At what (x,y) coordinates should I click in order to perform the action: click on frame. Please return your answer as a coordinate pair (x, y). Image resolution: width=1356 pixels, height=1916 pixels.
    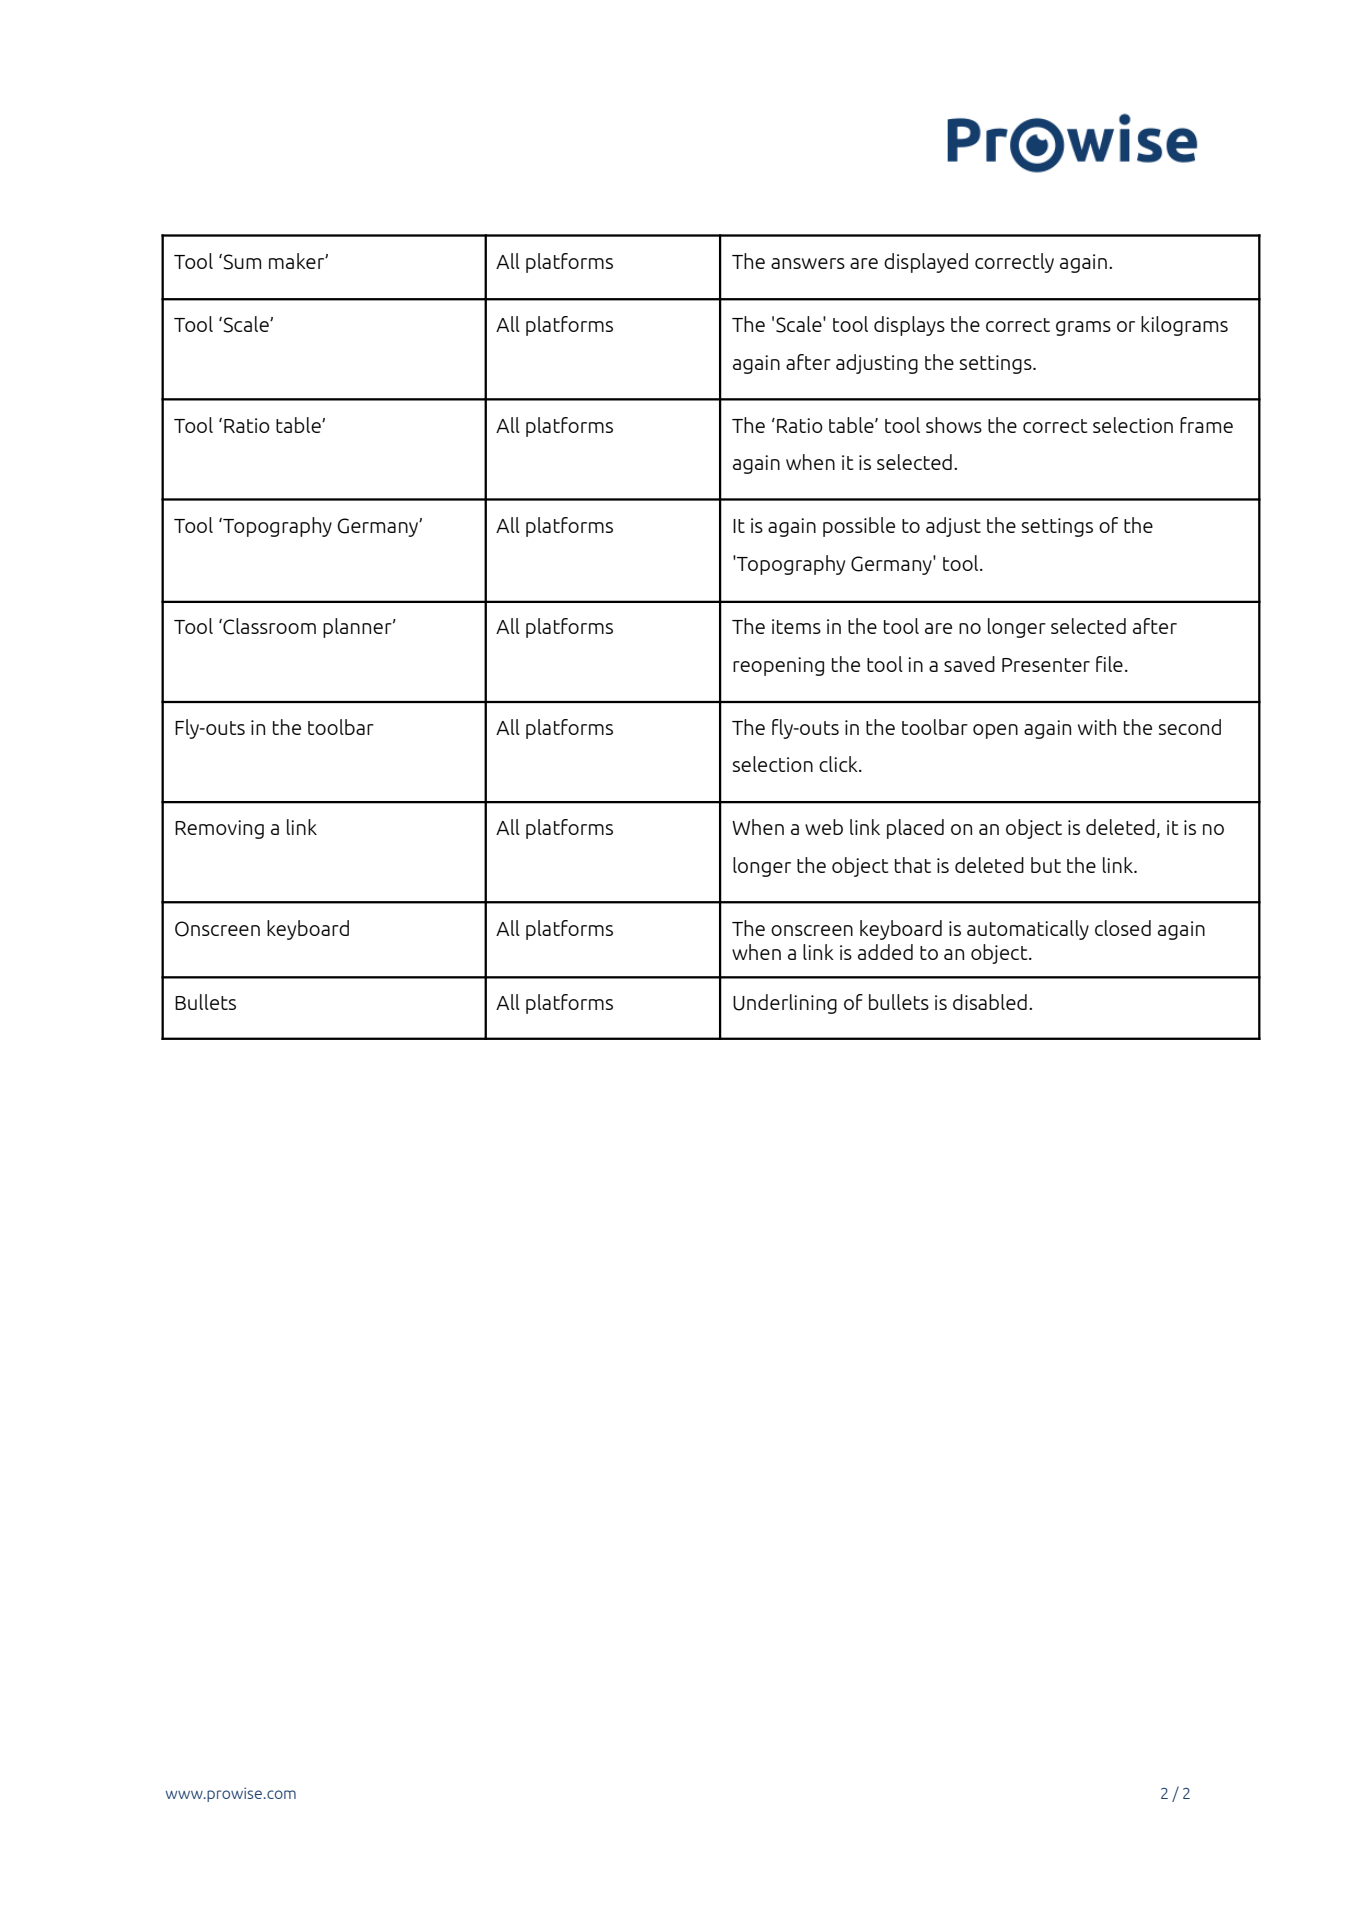
    Looking at the image, I should click on (1206, 425).
